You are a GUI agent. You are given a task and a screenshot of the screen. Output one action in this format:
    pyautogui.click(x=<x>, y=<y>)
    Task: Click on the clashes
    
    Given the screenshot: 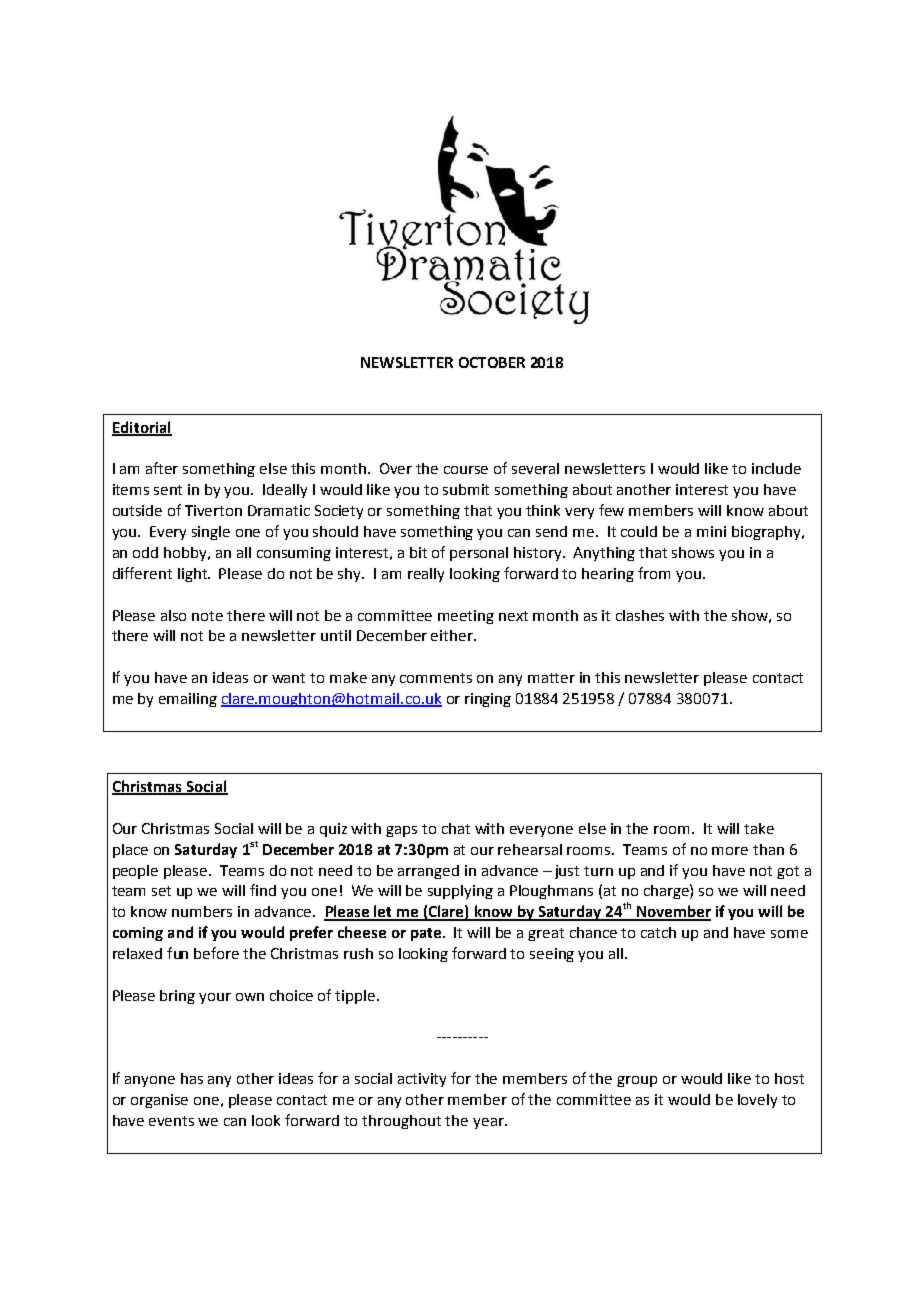 What is the action you would take?
    pyautogui.click(x=640, y=615)
